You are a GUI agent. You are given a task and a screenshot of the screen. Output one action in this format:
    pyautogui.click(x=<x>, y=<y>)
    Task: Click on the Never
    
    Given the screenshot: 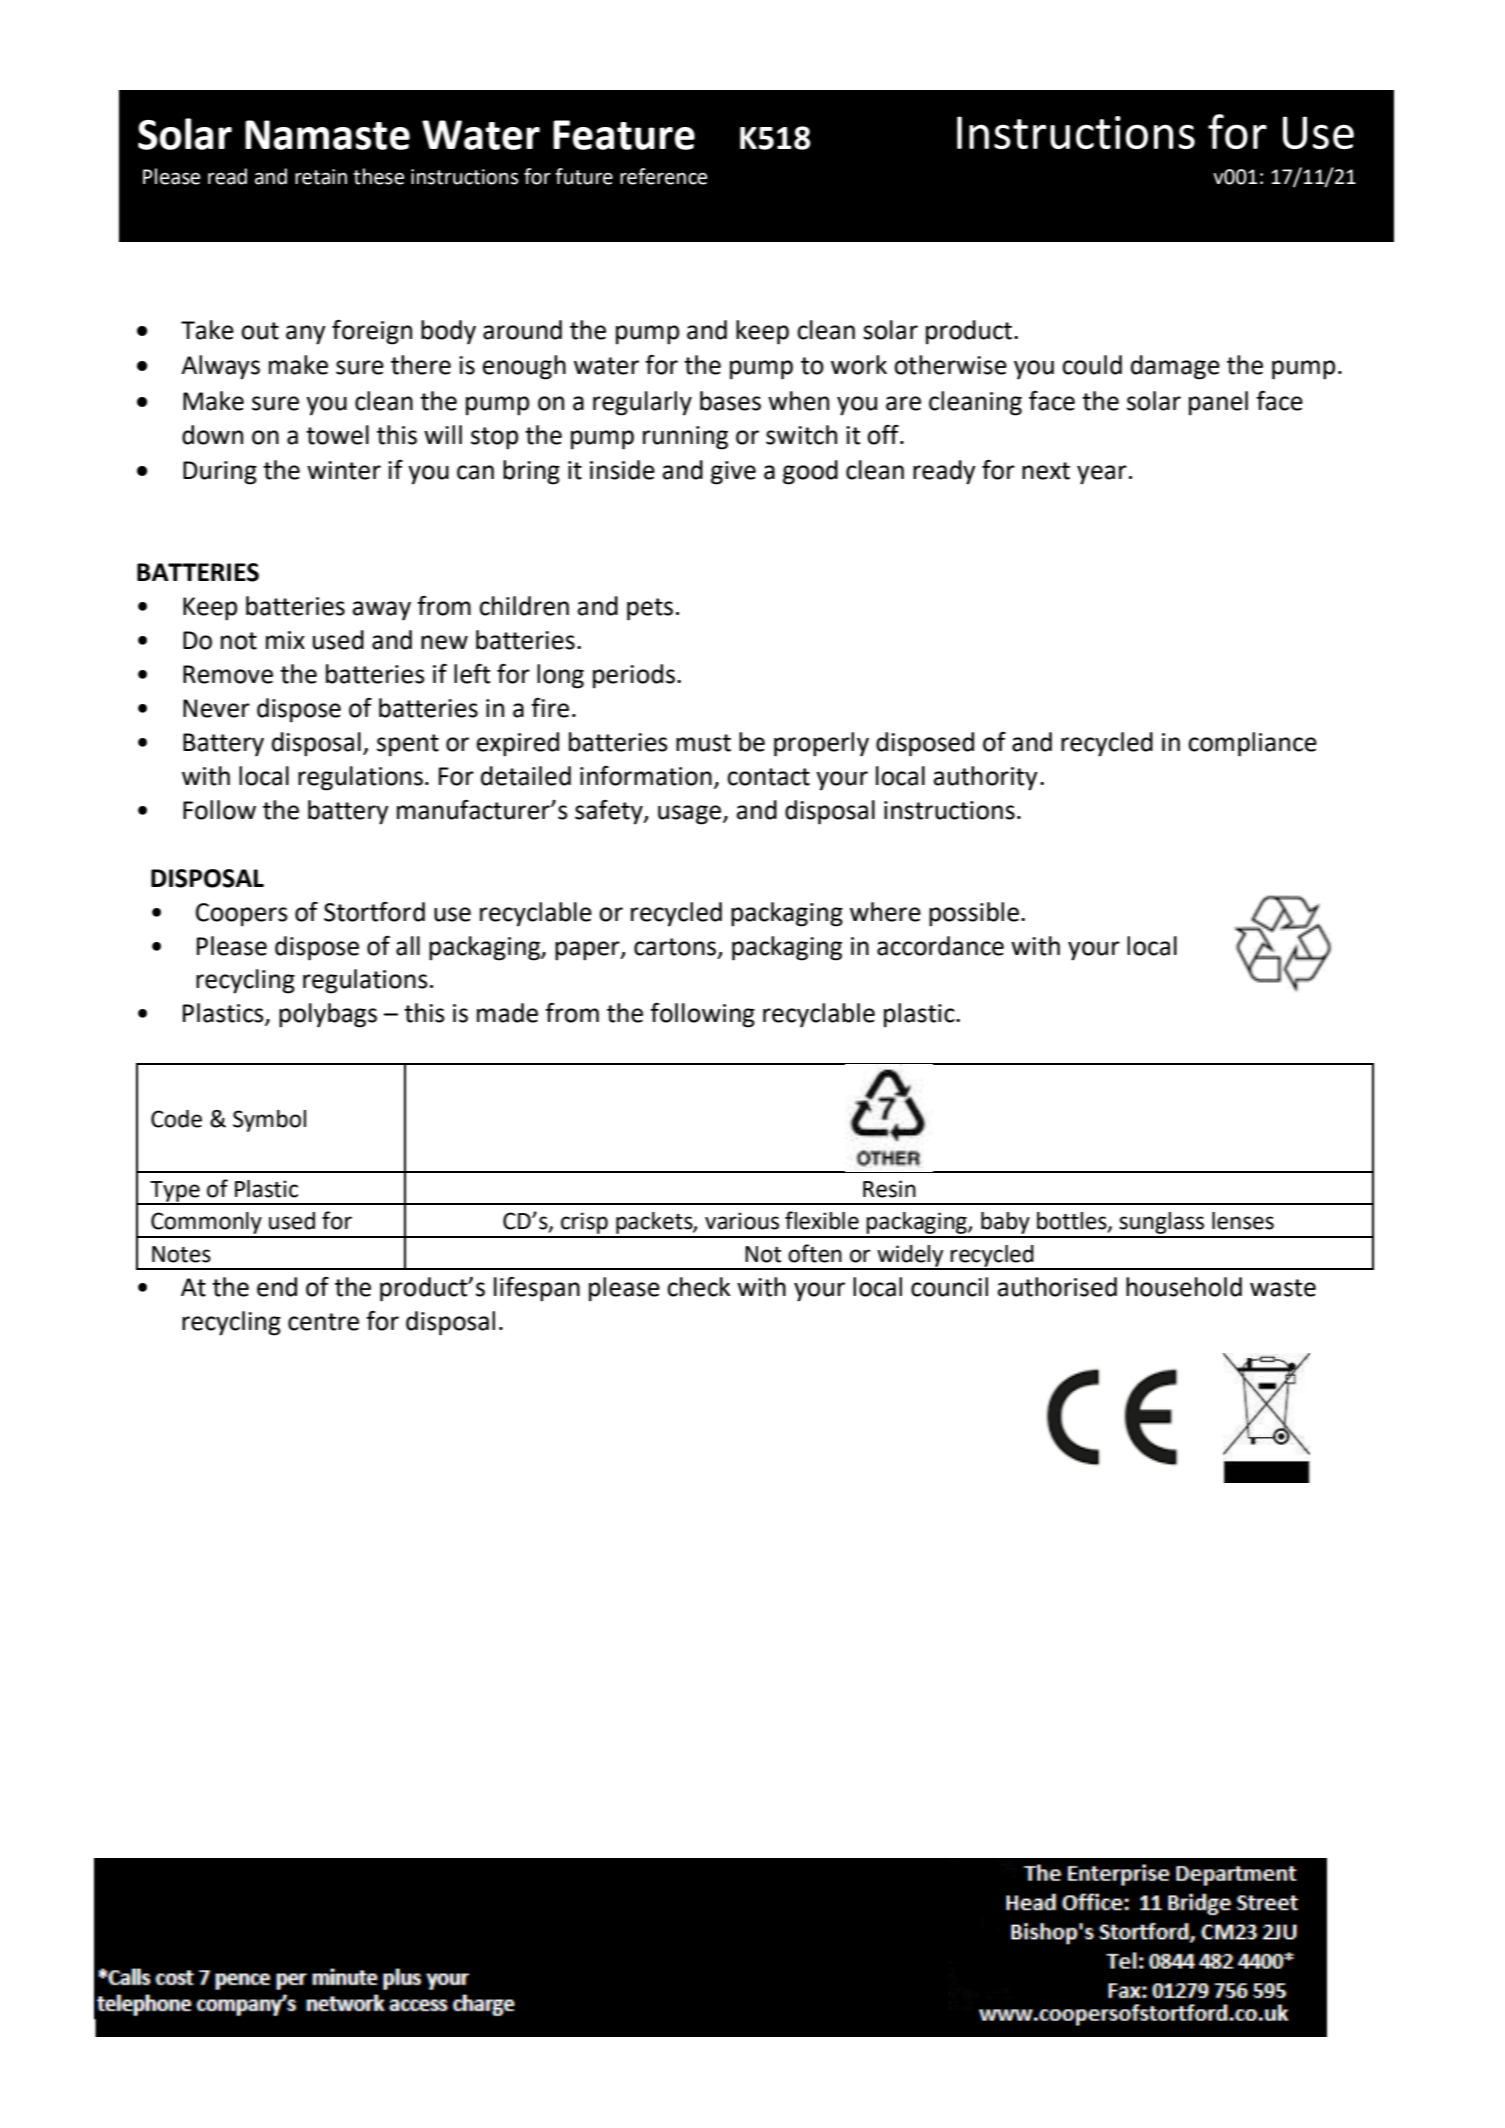 What is the action you would take?
    pyautogui.click(x=216, y=708)
